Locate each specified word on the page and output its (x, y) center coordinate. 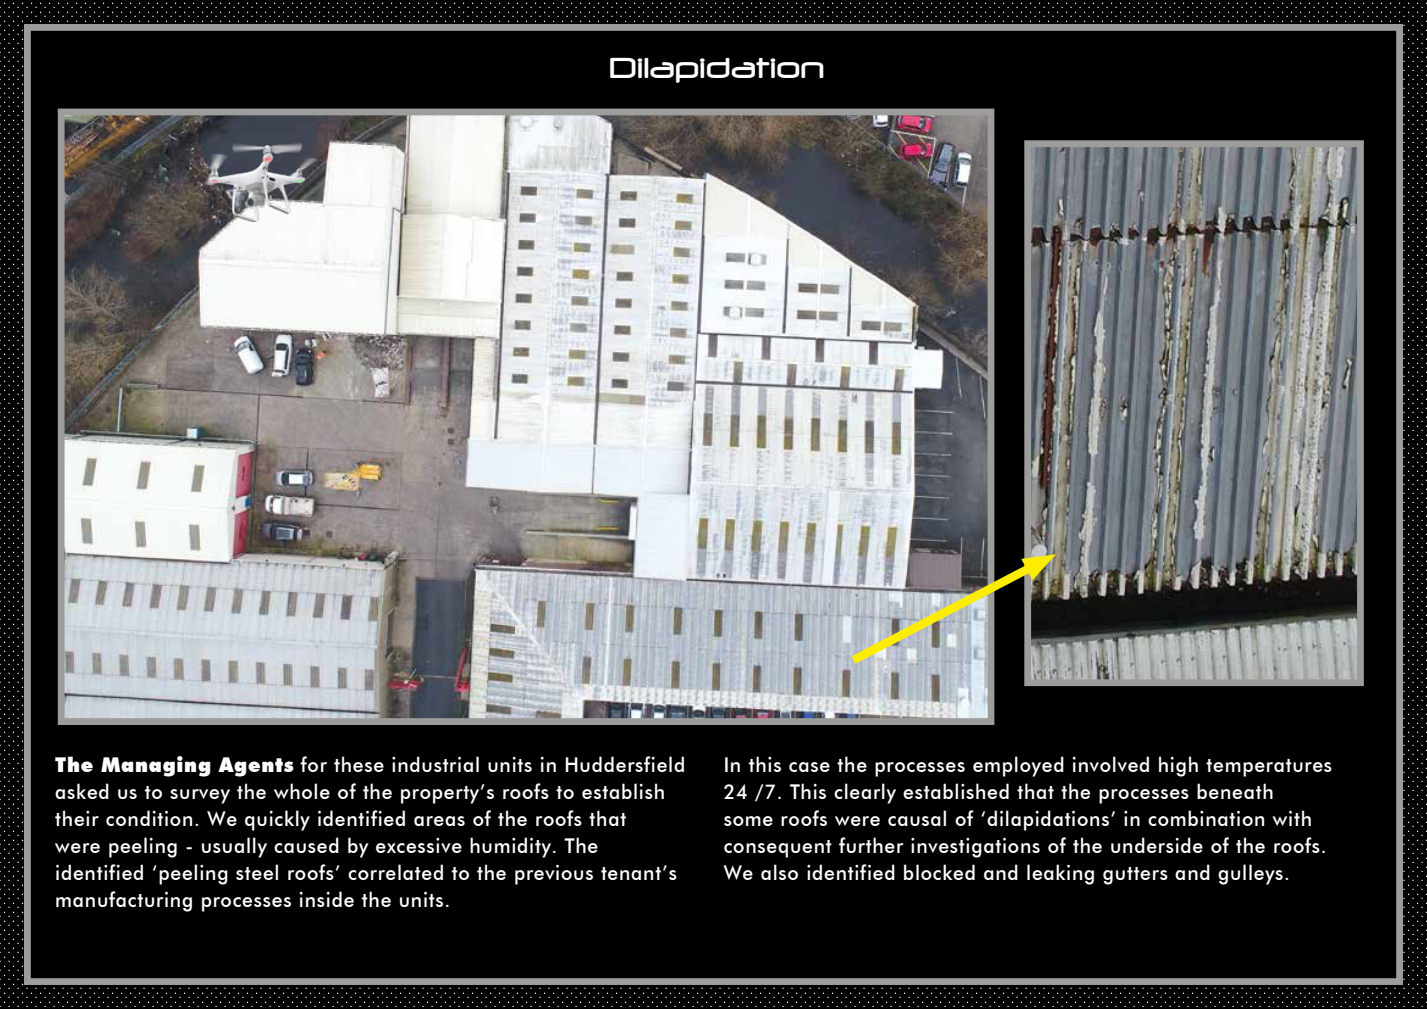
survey (200, 796)
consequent (778, 849)
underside (1157, 845)
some (748, 821)
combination (1206, 818)
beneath (1235, 791)
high (1178, 766)
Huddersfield (624, 764)
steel (257, 872)
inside (327, 899)
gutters (1135, 876)
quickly (277, 820)
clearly (865, 793)
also (779, 872)
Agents (256, 767)
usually (234, 847)
